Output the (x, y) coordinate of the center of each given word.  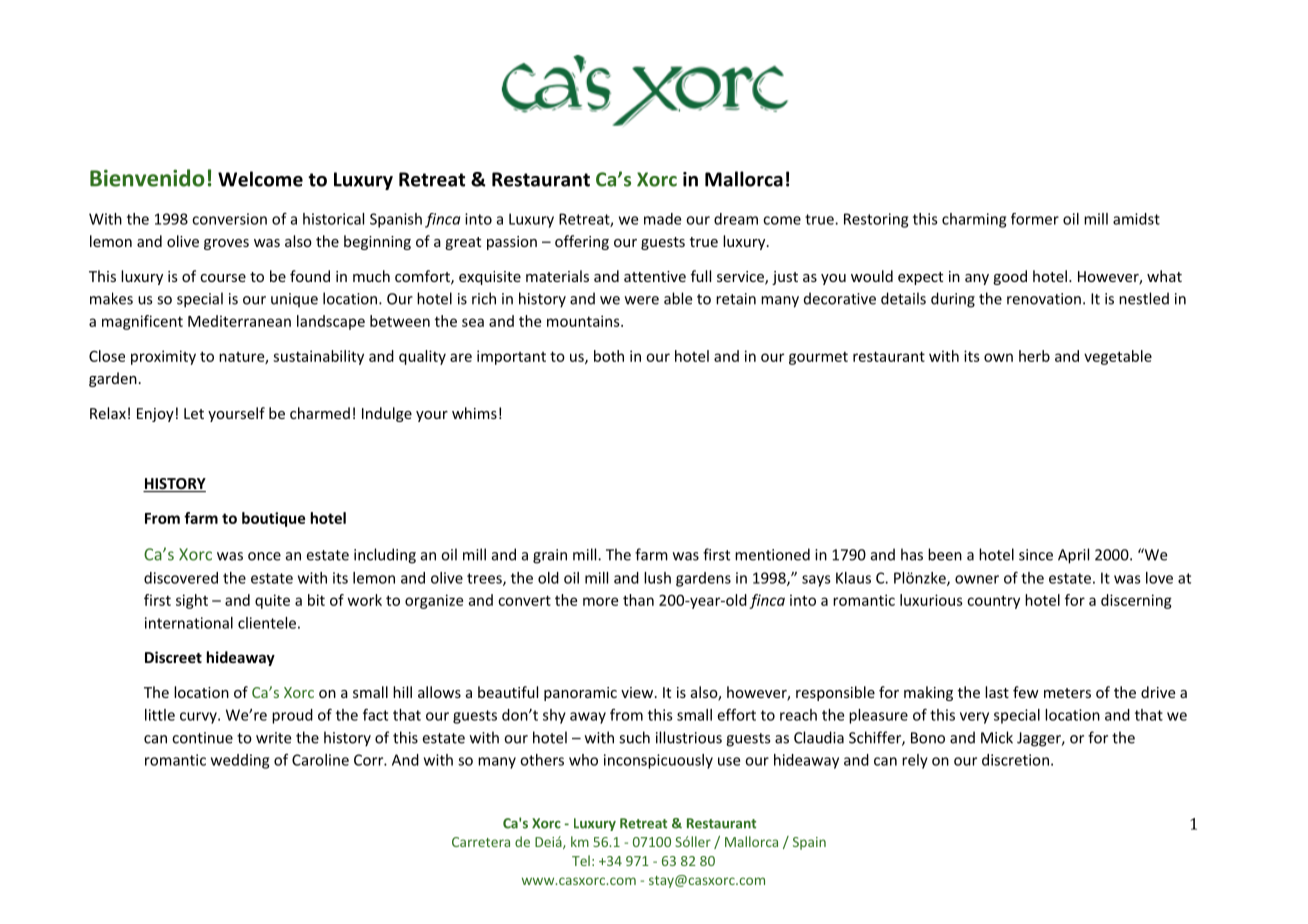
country (993, 602)
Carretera (481, 842)
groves (226, 244)
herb (1034, 356)
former (1035, 219)
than (638, 600)
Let (194, 413)
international (189, 623)
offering (582, 242)
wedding (240, 761)
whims (474, 413)
